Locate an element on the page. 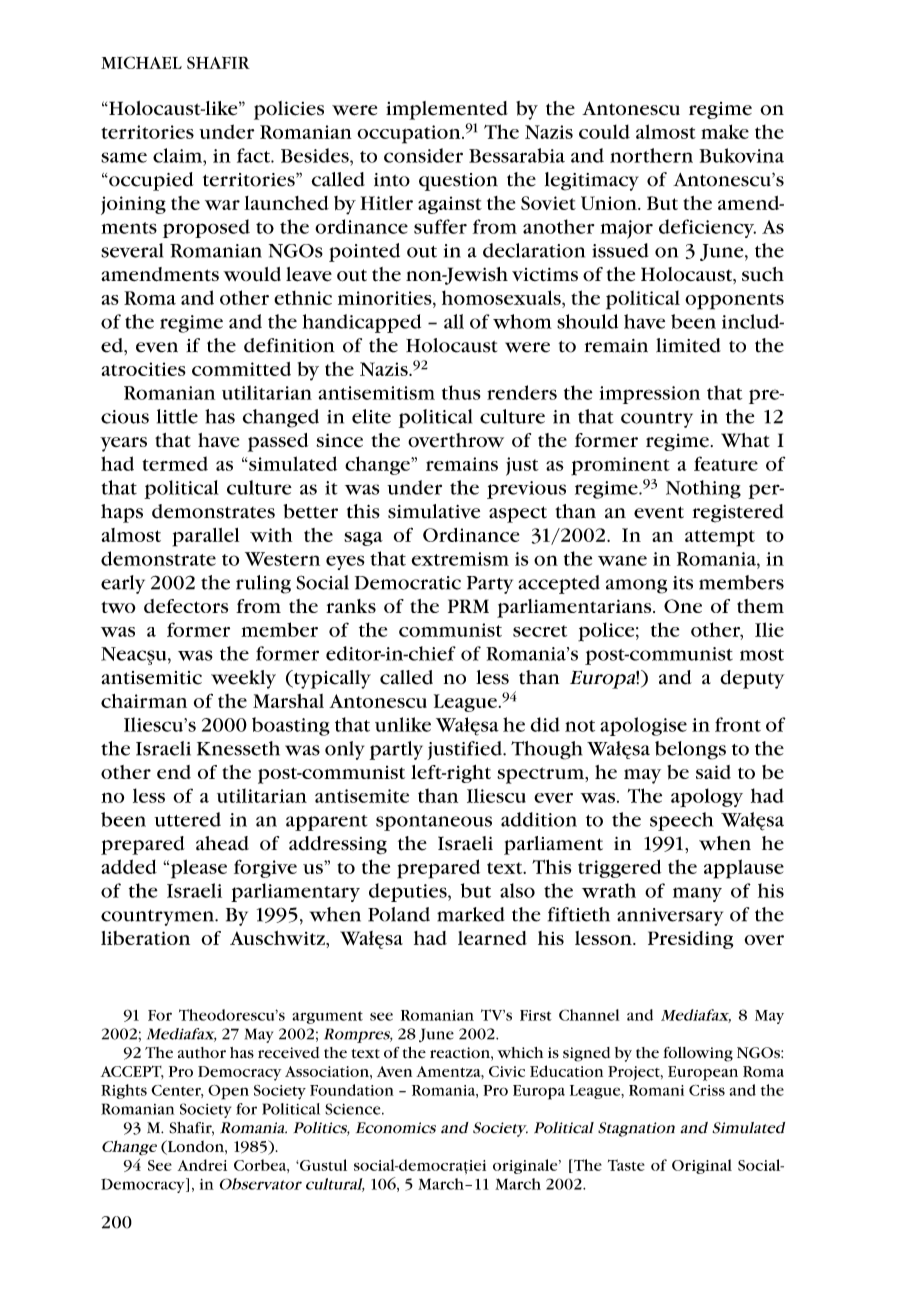  termed is located at coordinates (175, 463).
